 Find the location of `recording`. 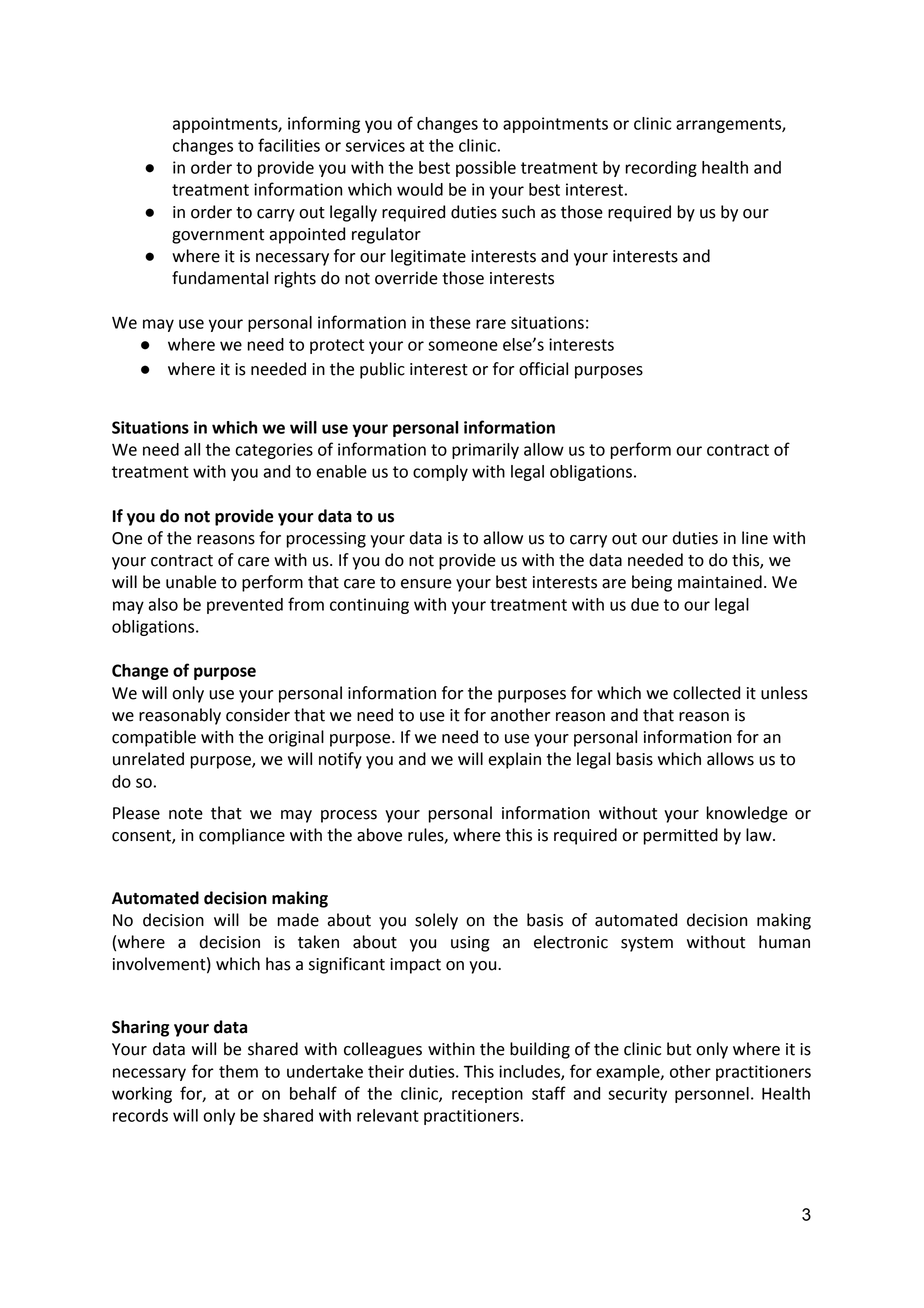

recording is located at coordinates (661, 169).
